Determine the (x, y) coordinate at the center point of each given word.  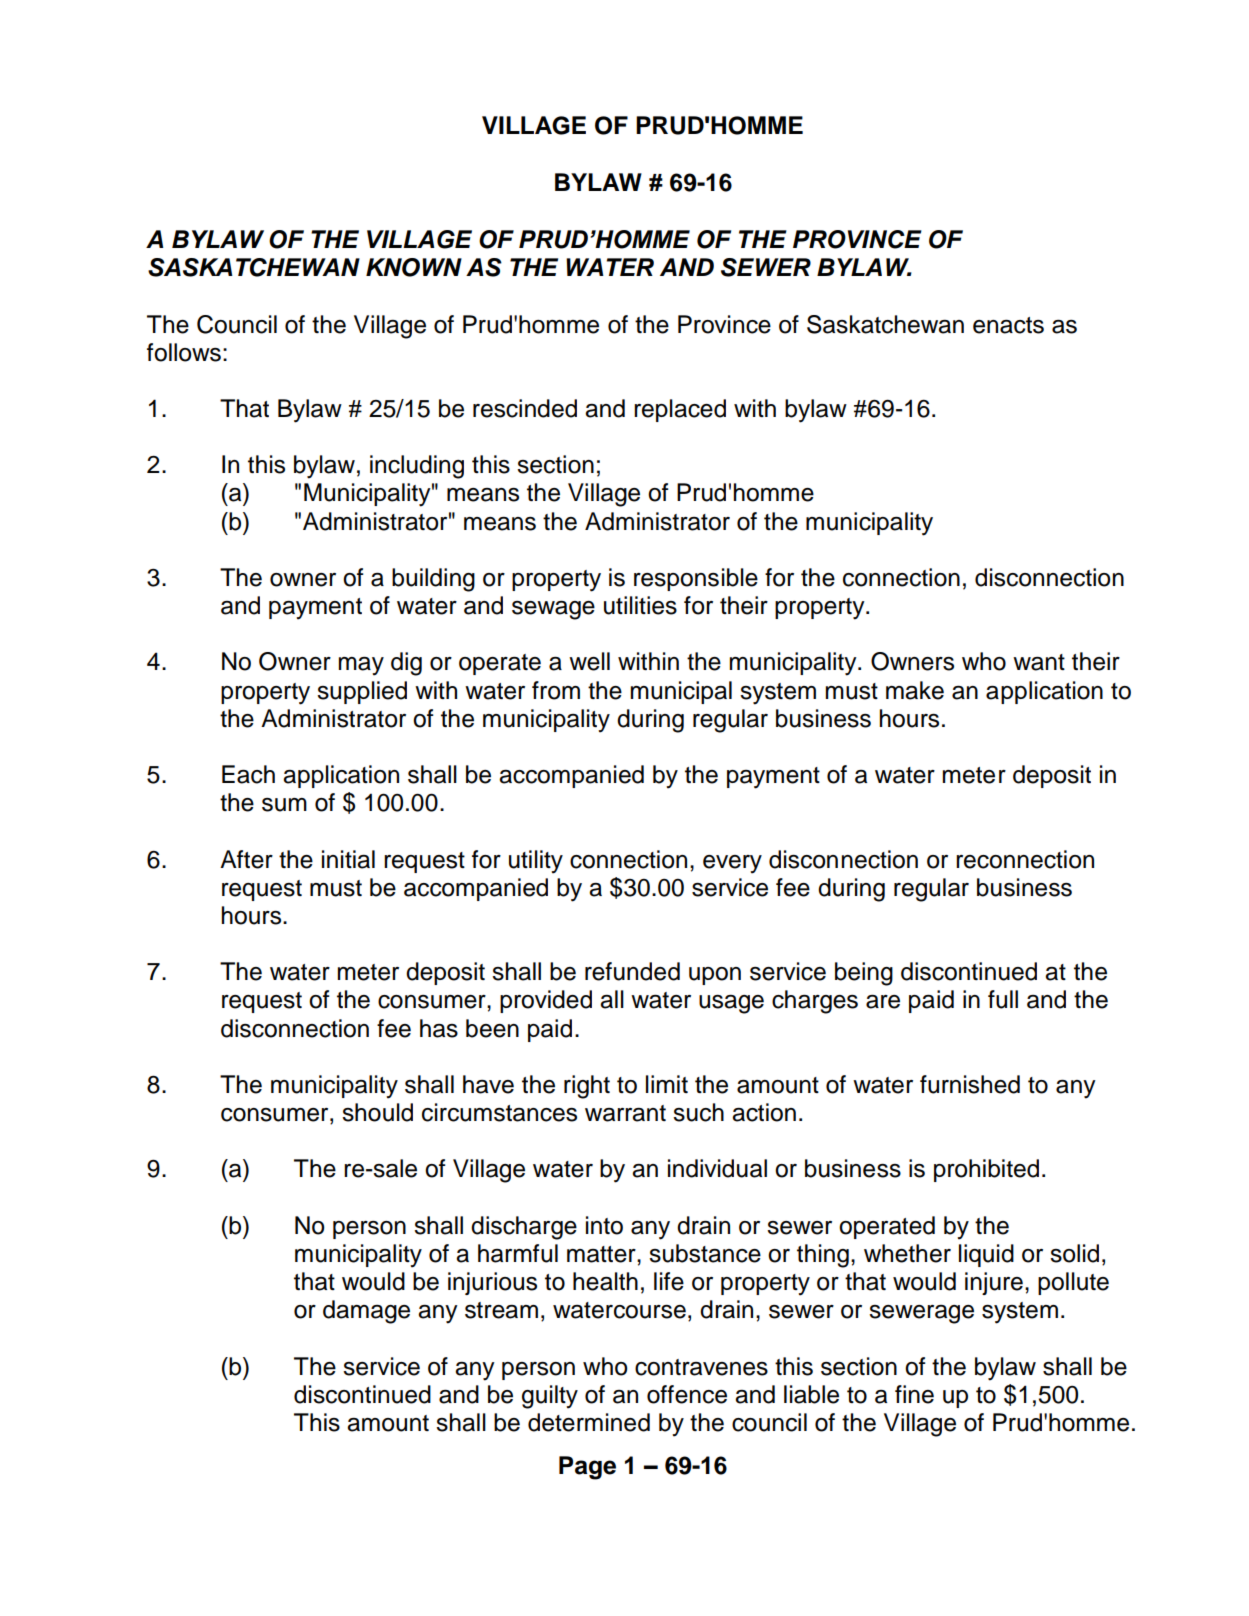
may (361, 666)
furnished (970, 1084)
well (589, 661)
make (915, 690)
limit (667, 1084)
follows (184, 352)
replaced (680, 410)
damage (366, 1312)
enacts (1008, 325)
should (377, 1112)
